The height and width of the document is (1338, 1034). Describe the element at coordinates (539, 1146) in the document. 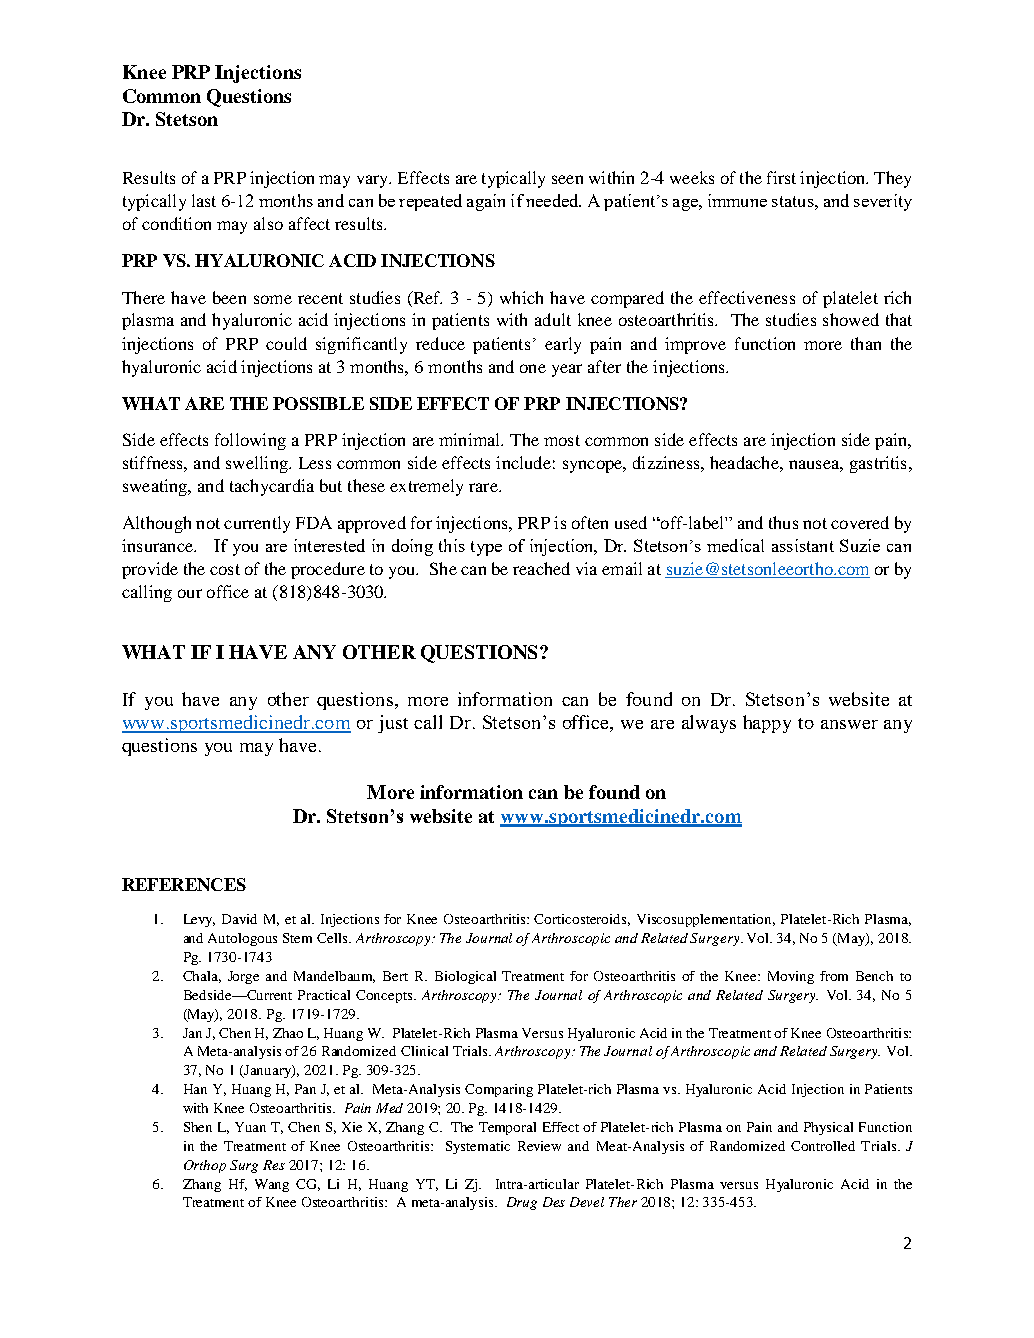

I see `Review` at that location.
